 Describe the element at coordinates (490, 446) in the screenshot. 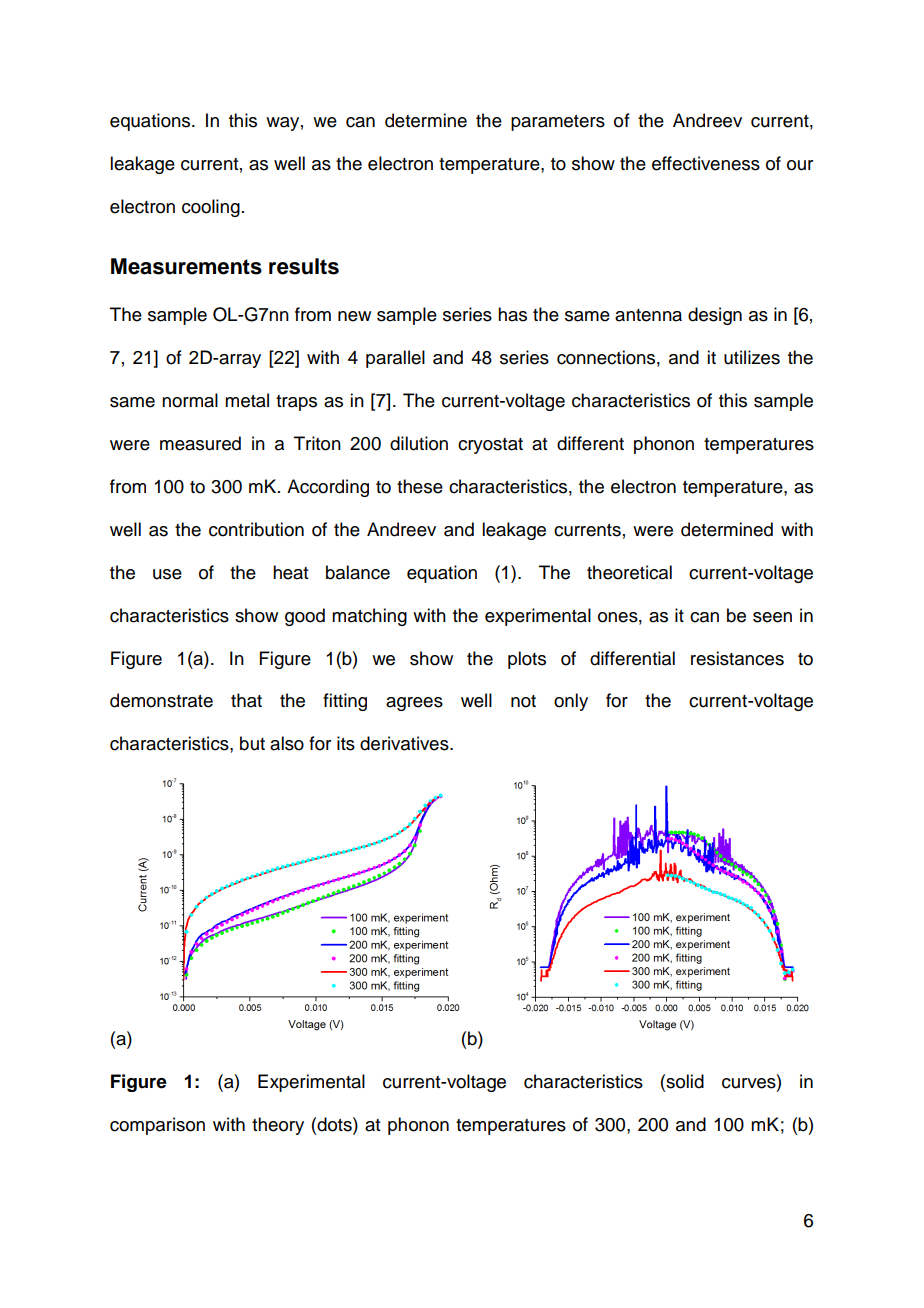

I see `cryostat` at that location.
